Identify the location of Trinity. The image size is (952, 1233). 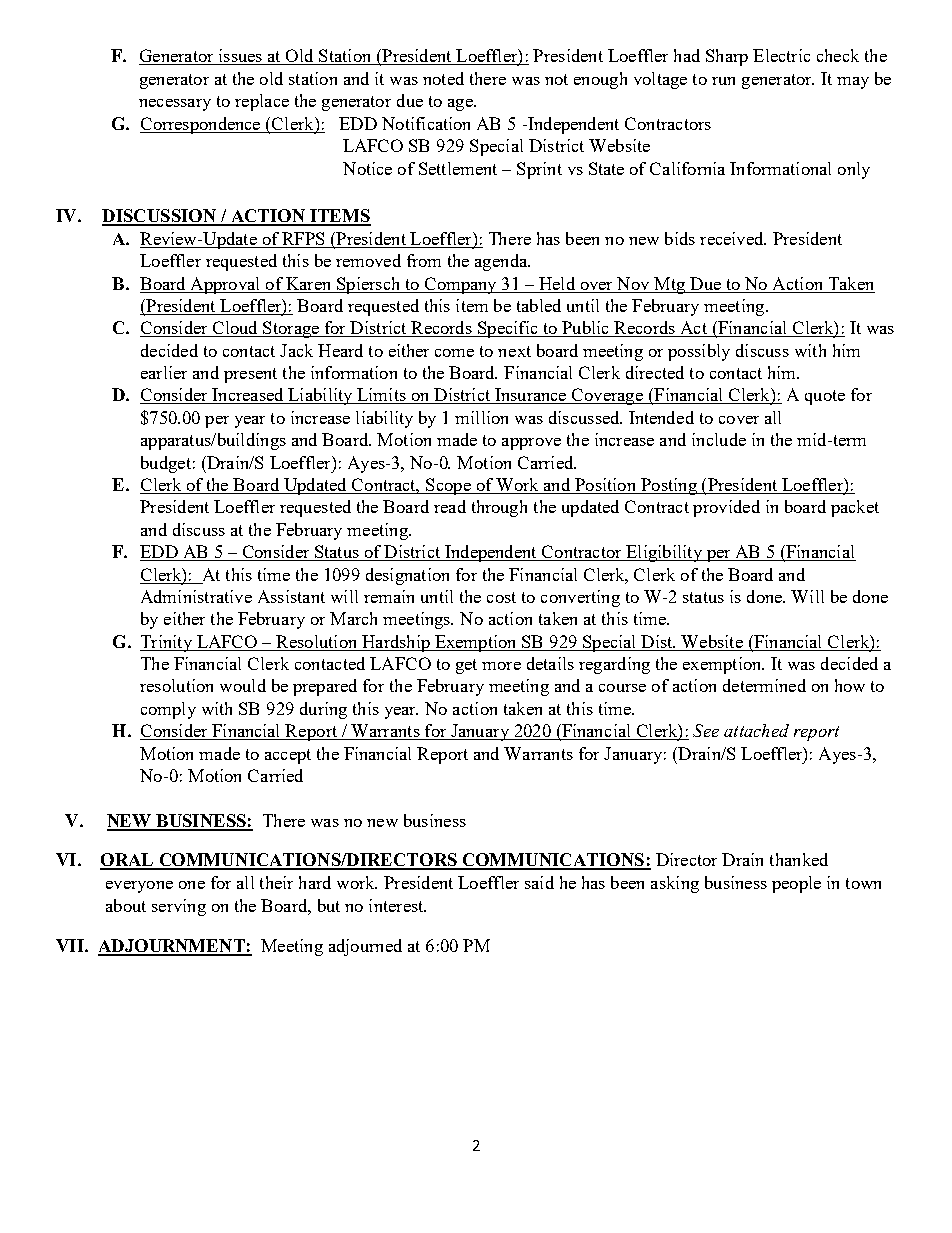
(167, 643).
